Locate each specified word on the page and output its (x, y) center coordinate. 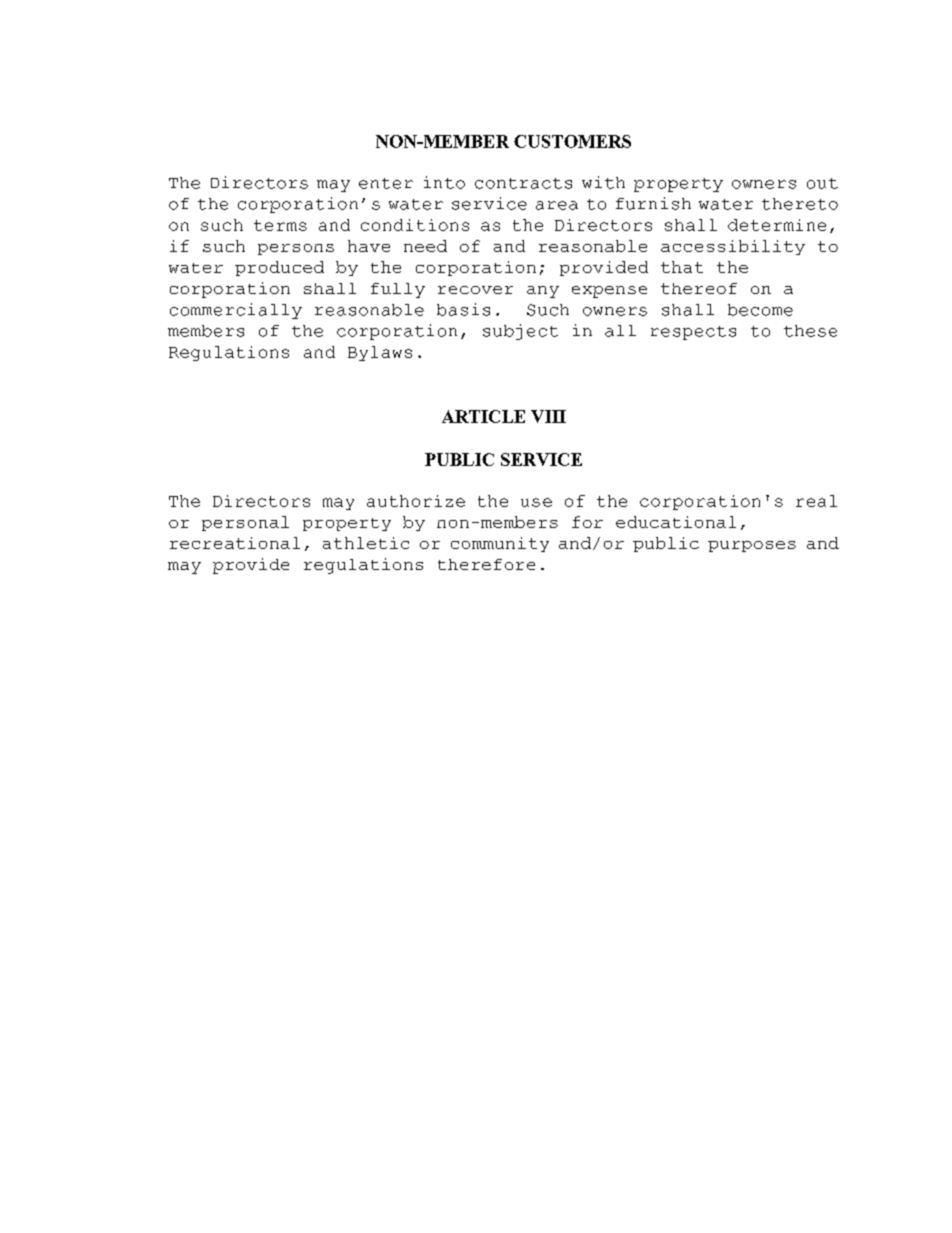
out (822, 183)
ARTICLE (483, 416)
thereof (699, 288)
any (543, 292)
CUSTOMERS (572, 141)
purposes (752, 546)
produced (279, 268)
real (816, 501)
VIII (548, 416)
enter (386, 183)
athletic (366, 543)
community (500, 544)
